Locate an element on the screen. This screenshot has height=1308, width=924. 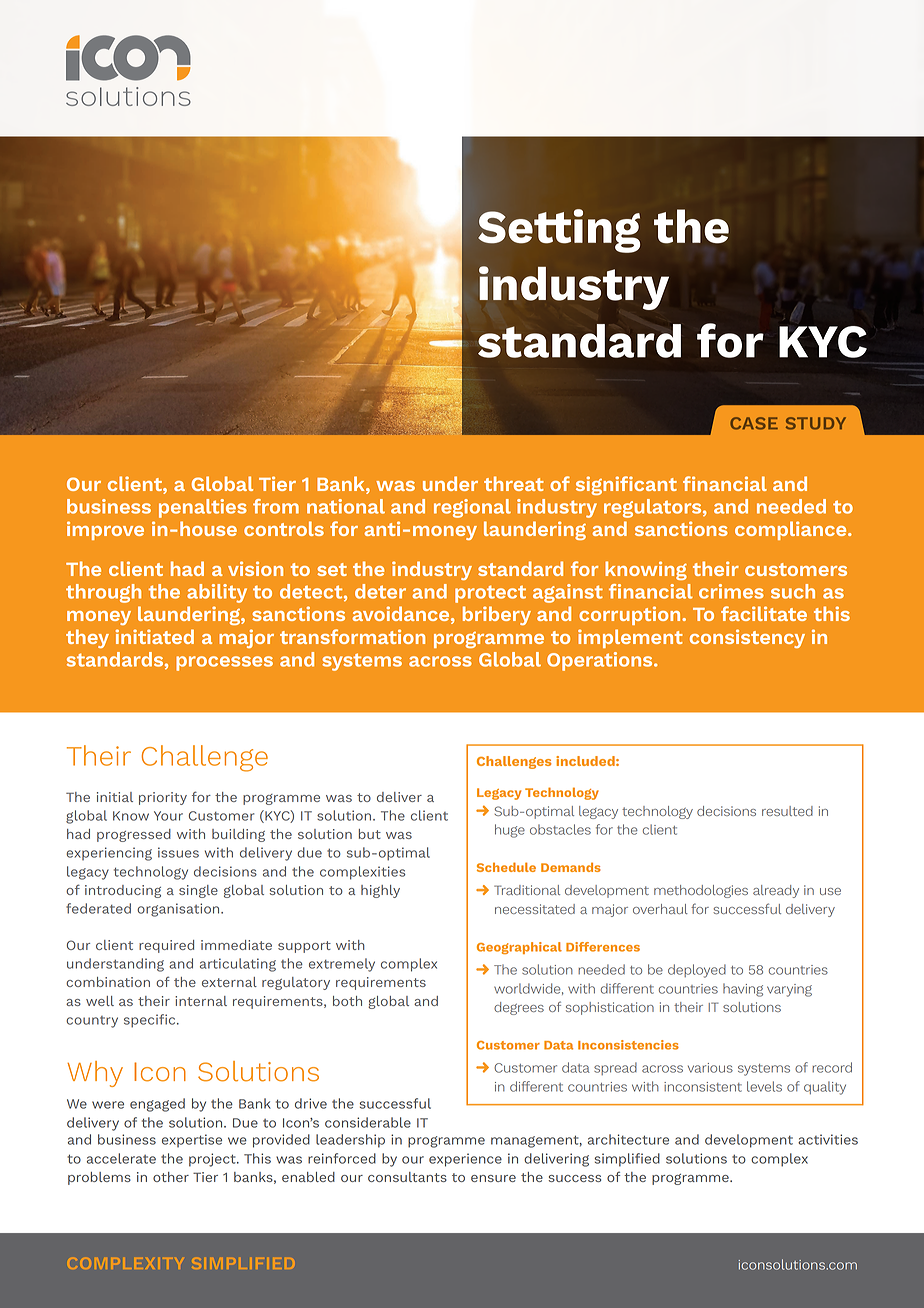
experience is located at coordinates (465, 1160).
